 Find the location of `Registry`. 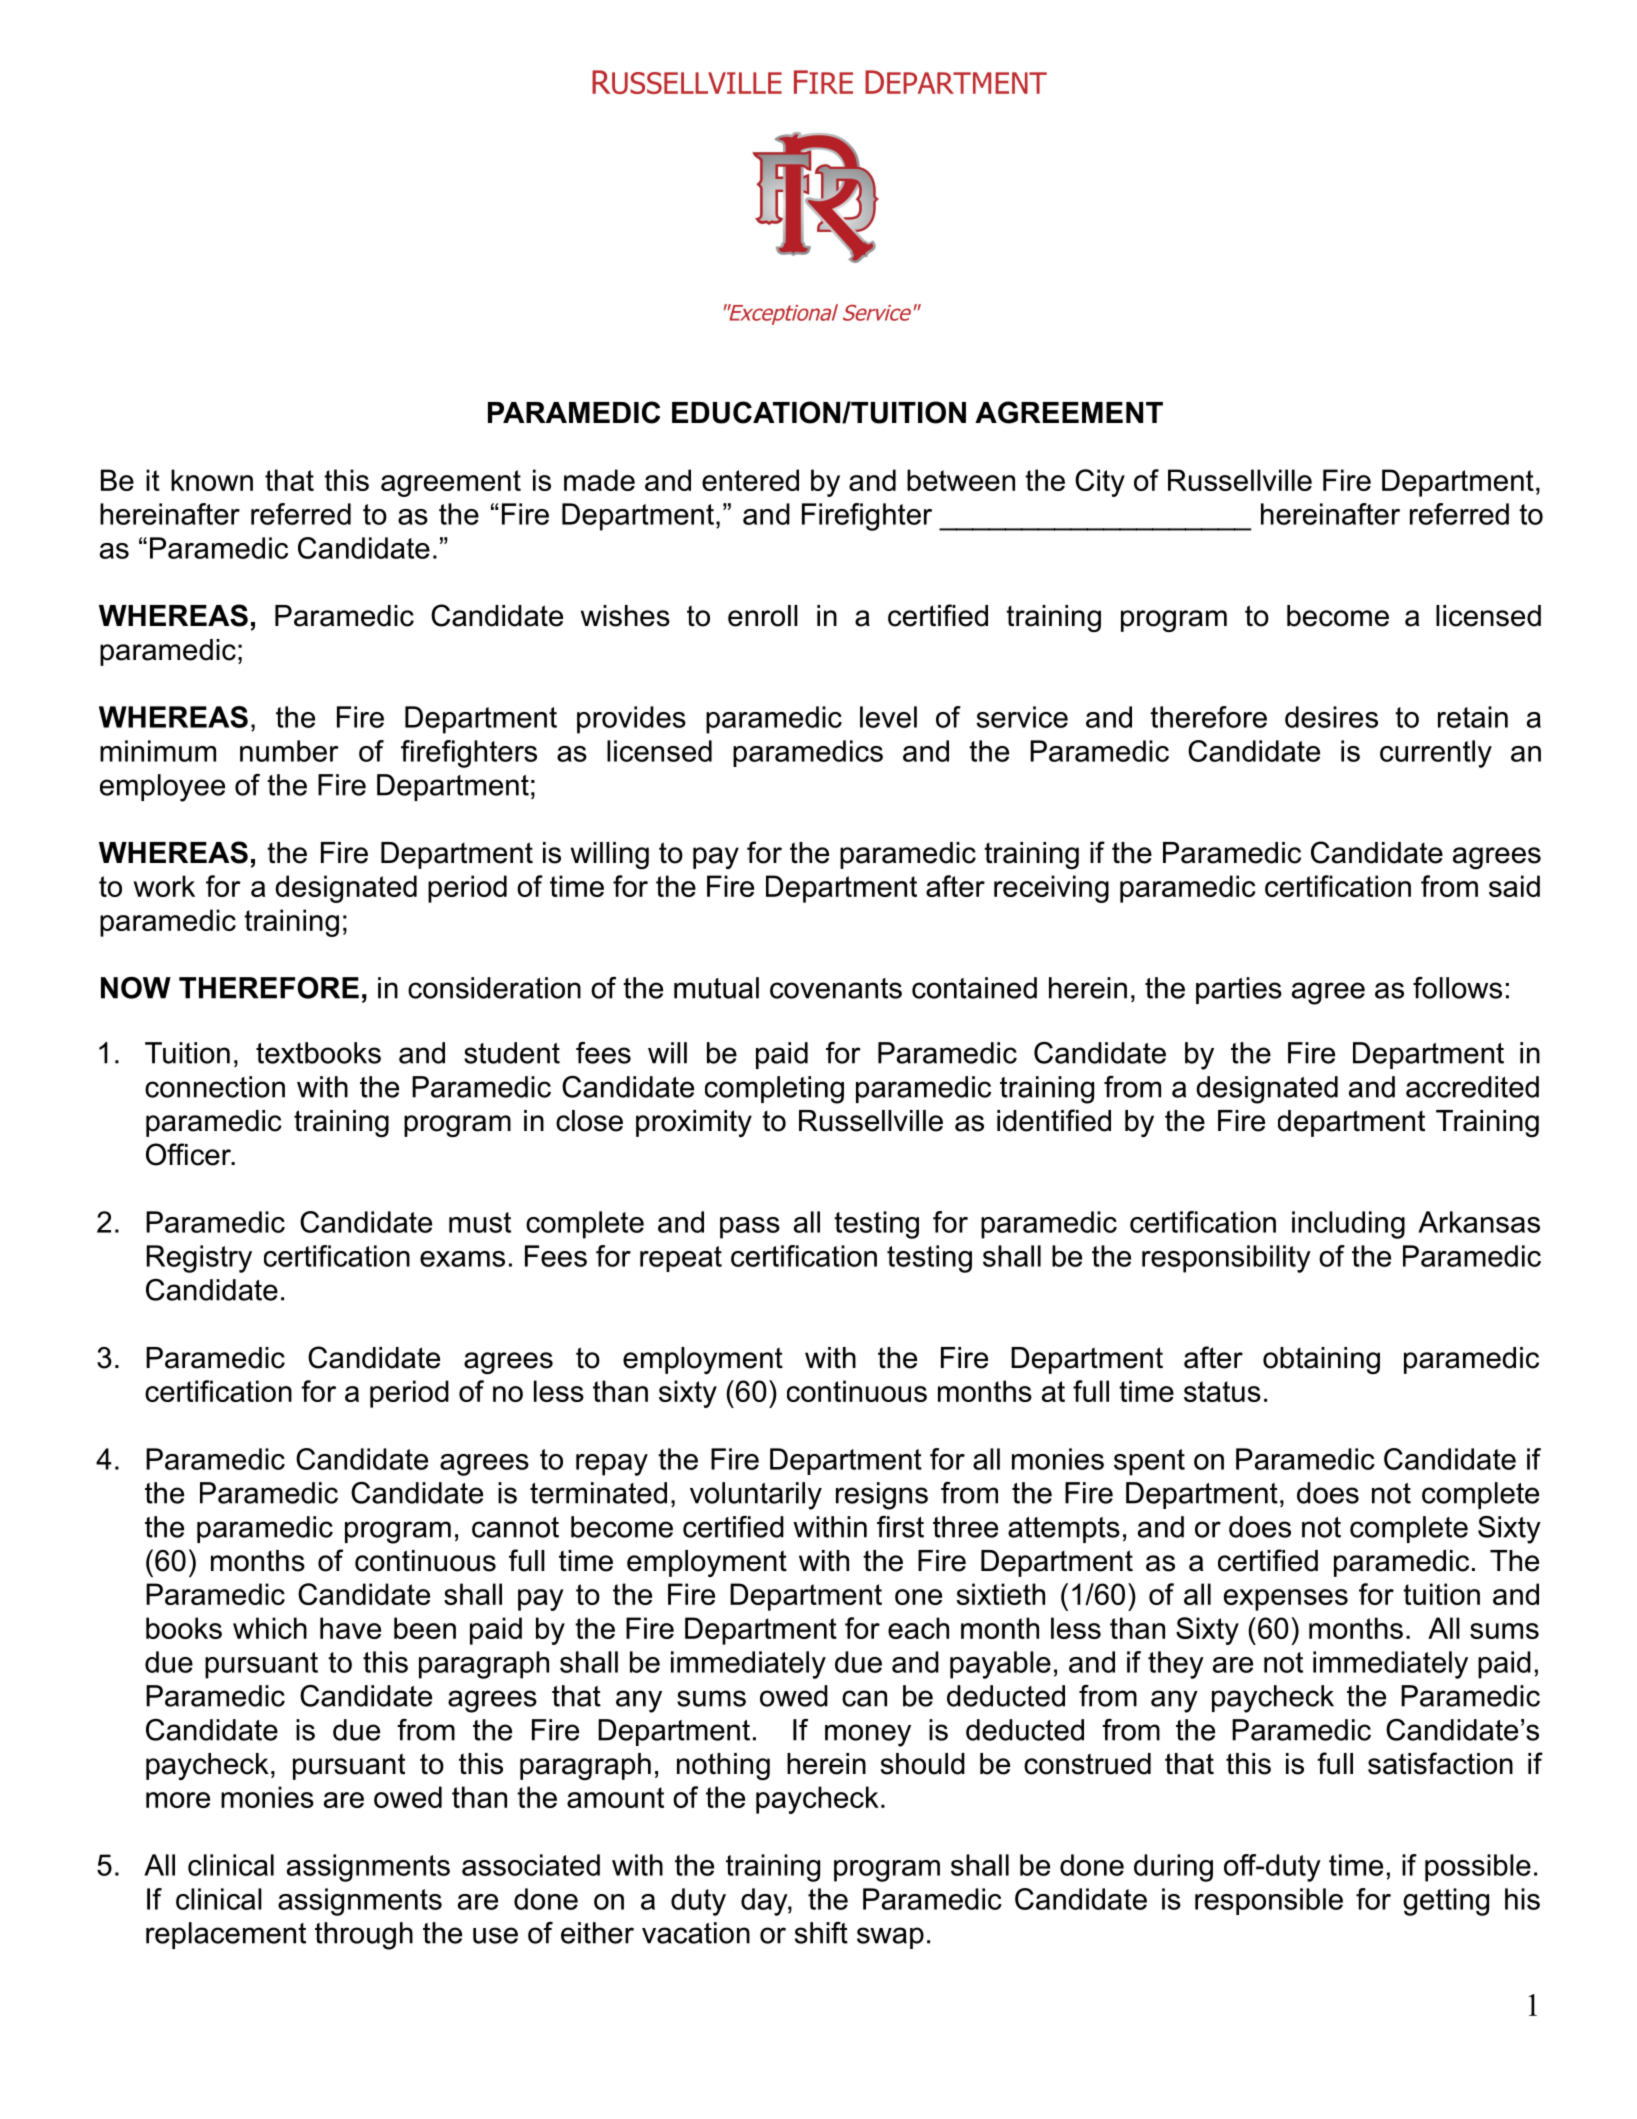

Registry is located at coordinates (199, 1259).
